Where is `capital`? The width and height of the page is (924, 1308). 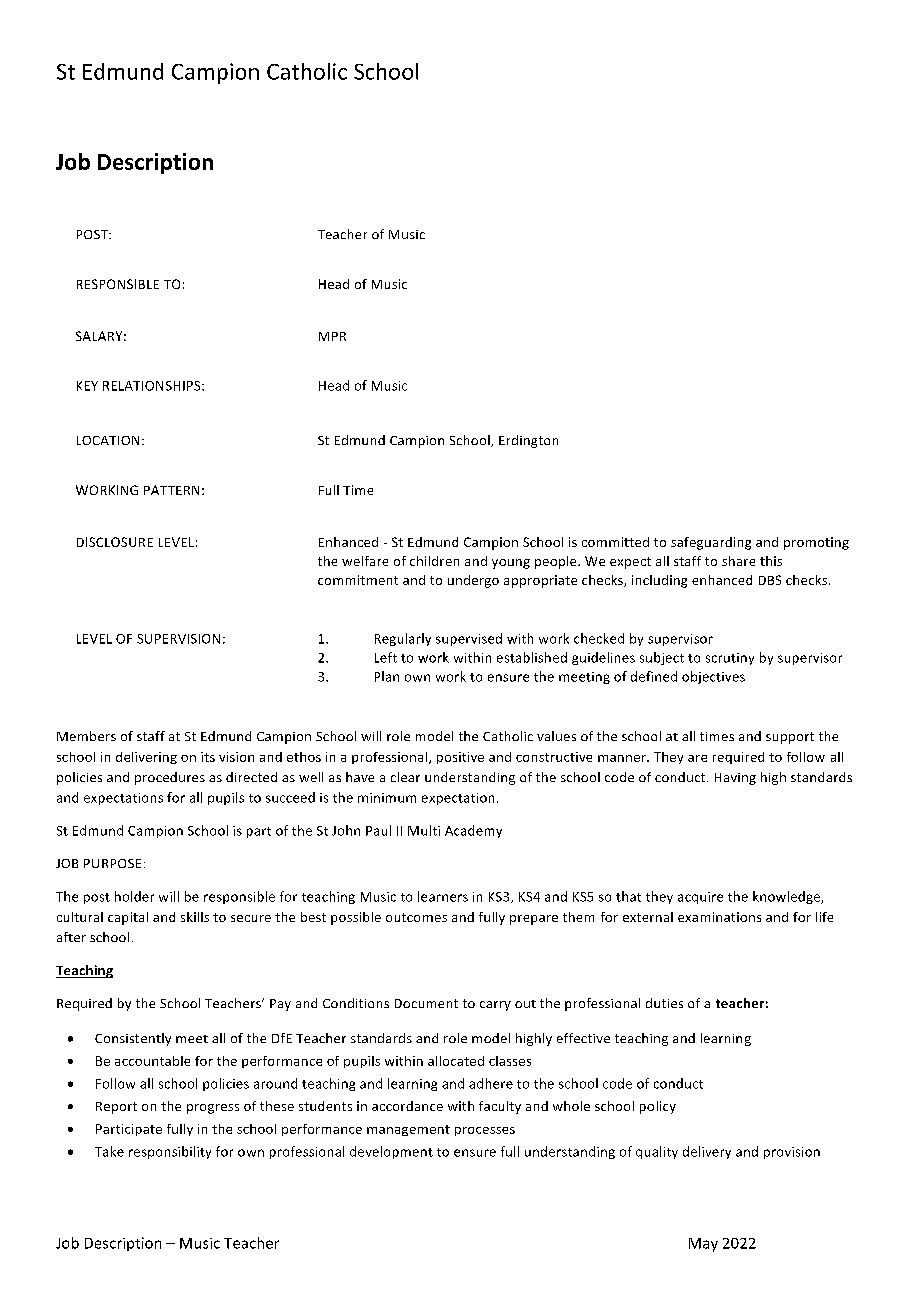
capital is located at coordinates (128, 918).
